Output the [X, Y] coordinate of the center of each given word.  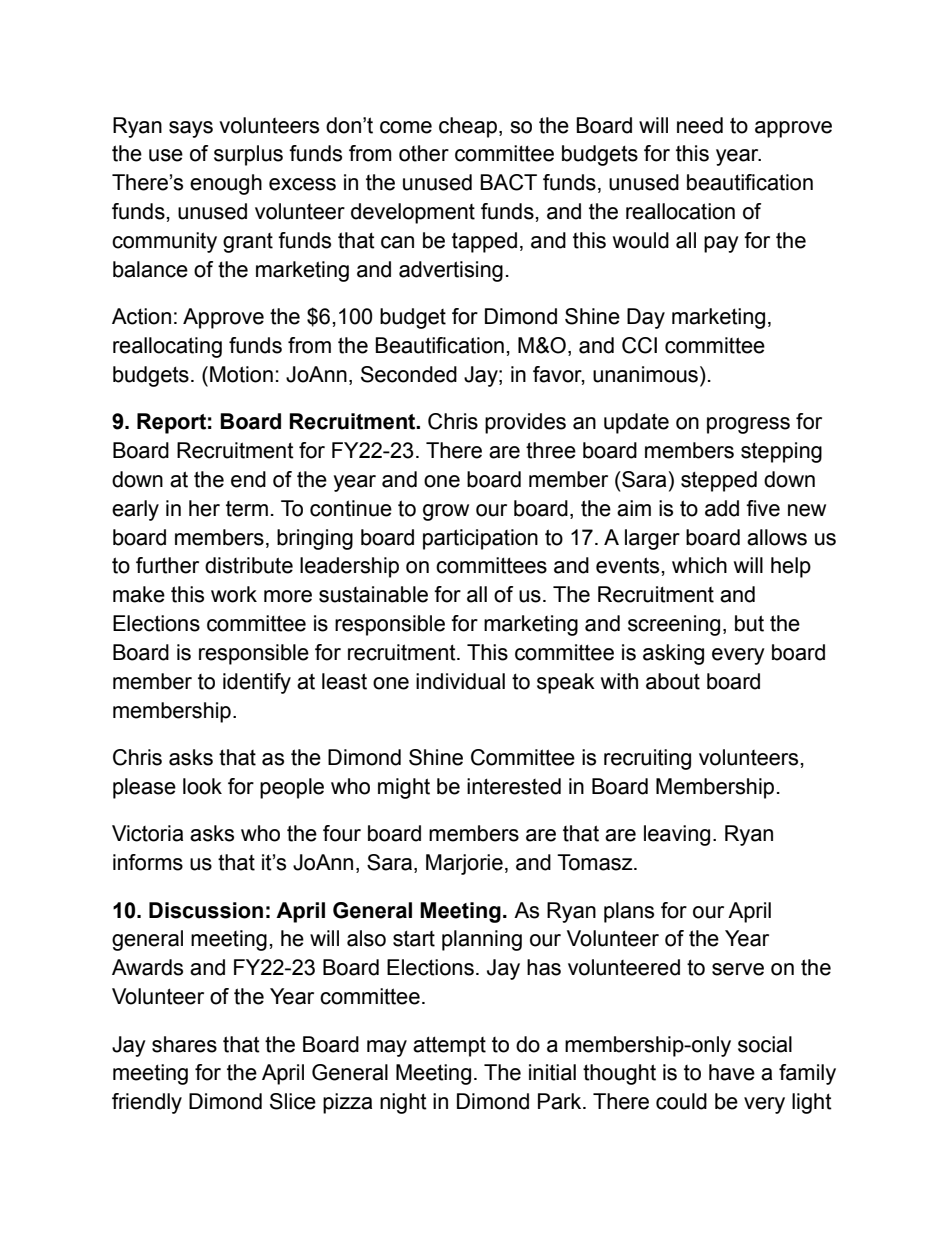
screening [674, 625]
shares [184, 1044]
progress [748, 425]
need [700, 125]
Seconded [409, 374]
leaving [677, 835]
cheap [469, 127]
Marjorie [464, 864]
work [234, 594]
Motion [241, 374]
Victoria [147, 833]
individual [460, 681]
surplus [248, 155]
